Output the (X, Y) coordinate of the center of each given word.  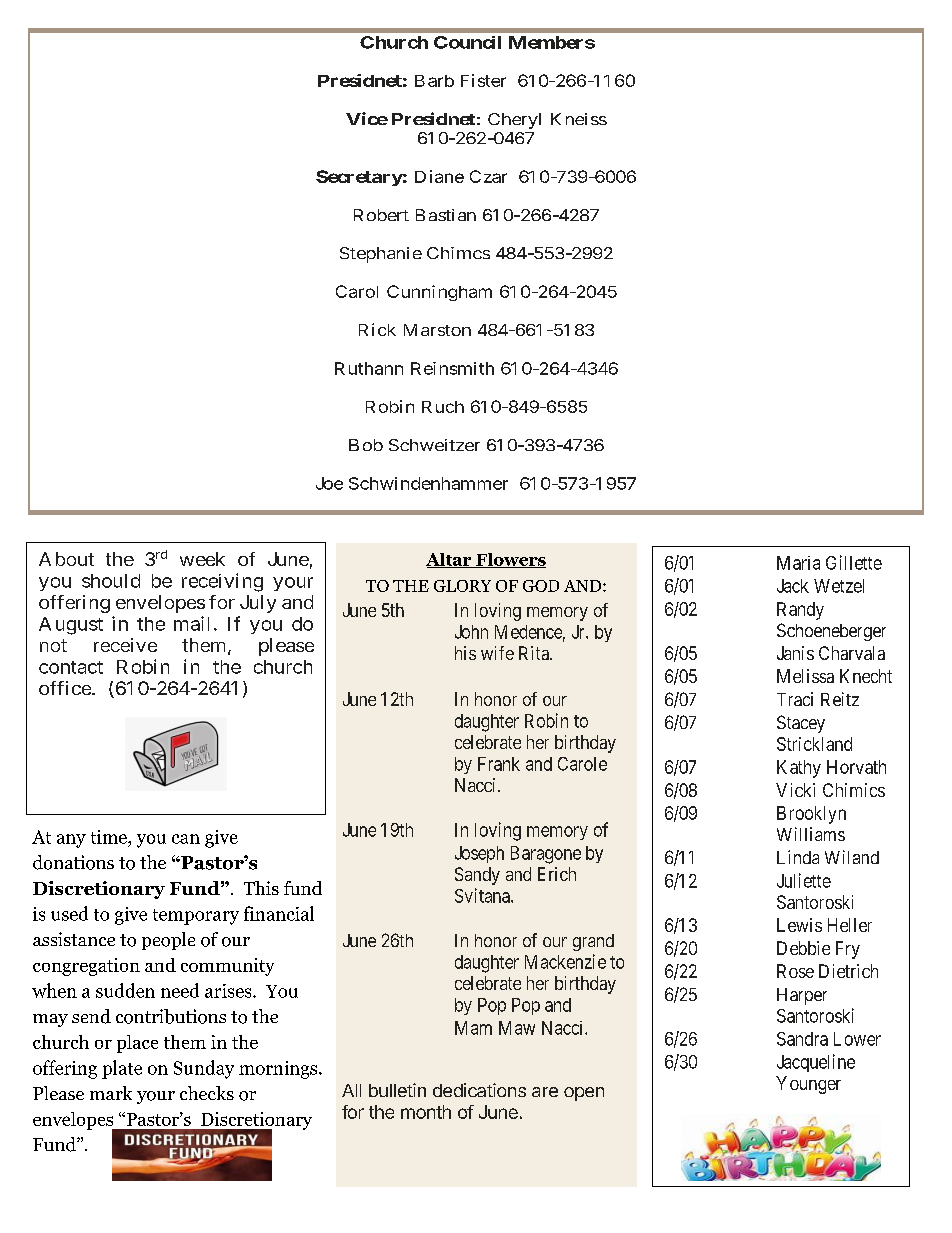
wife (497, 653)
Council (467, 42)
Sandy (477, 876)
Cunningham (439, 293)
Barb (434, 81)
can (186, 839)
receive (125, 645)
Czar (488, 176)
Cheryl (514, 121)
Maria (798, 563)
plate (122, 1069)
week (202, 559)
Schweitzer (434, 445)
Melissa (805, 676)
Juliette (804, 880)
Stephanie (381, 255)
